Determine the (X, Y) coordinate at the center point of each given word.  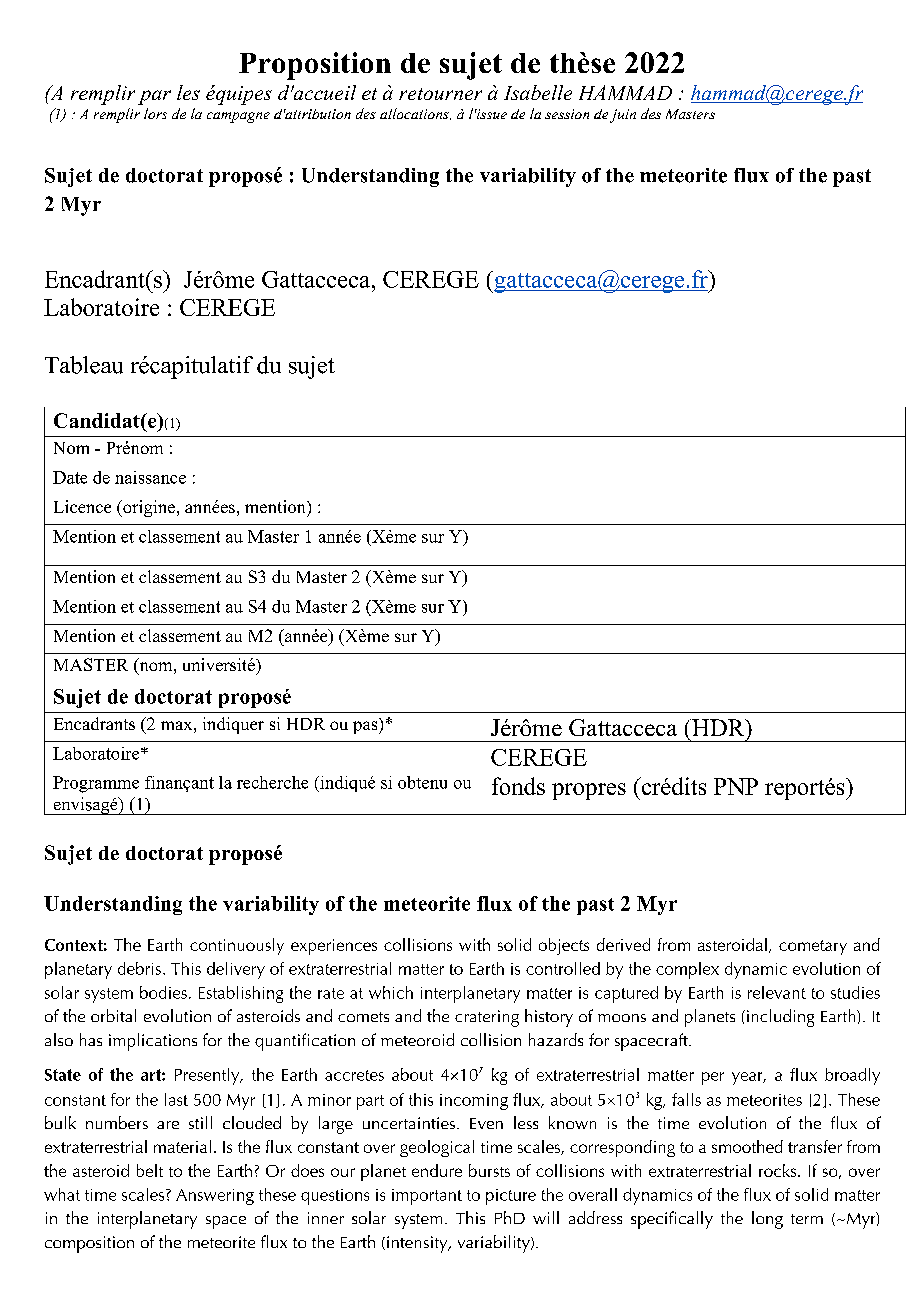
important (427, 1197)
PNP (736, 786)
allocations (415, 114)
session (567, 114)
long (767, 1220)
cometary (813, 947)
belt (150, 1170)
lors (155, 113)
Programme (96, 784)
